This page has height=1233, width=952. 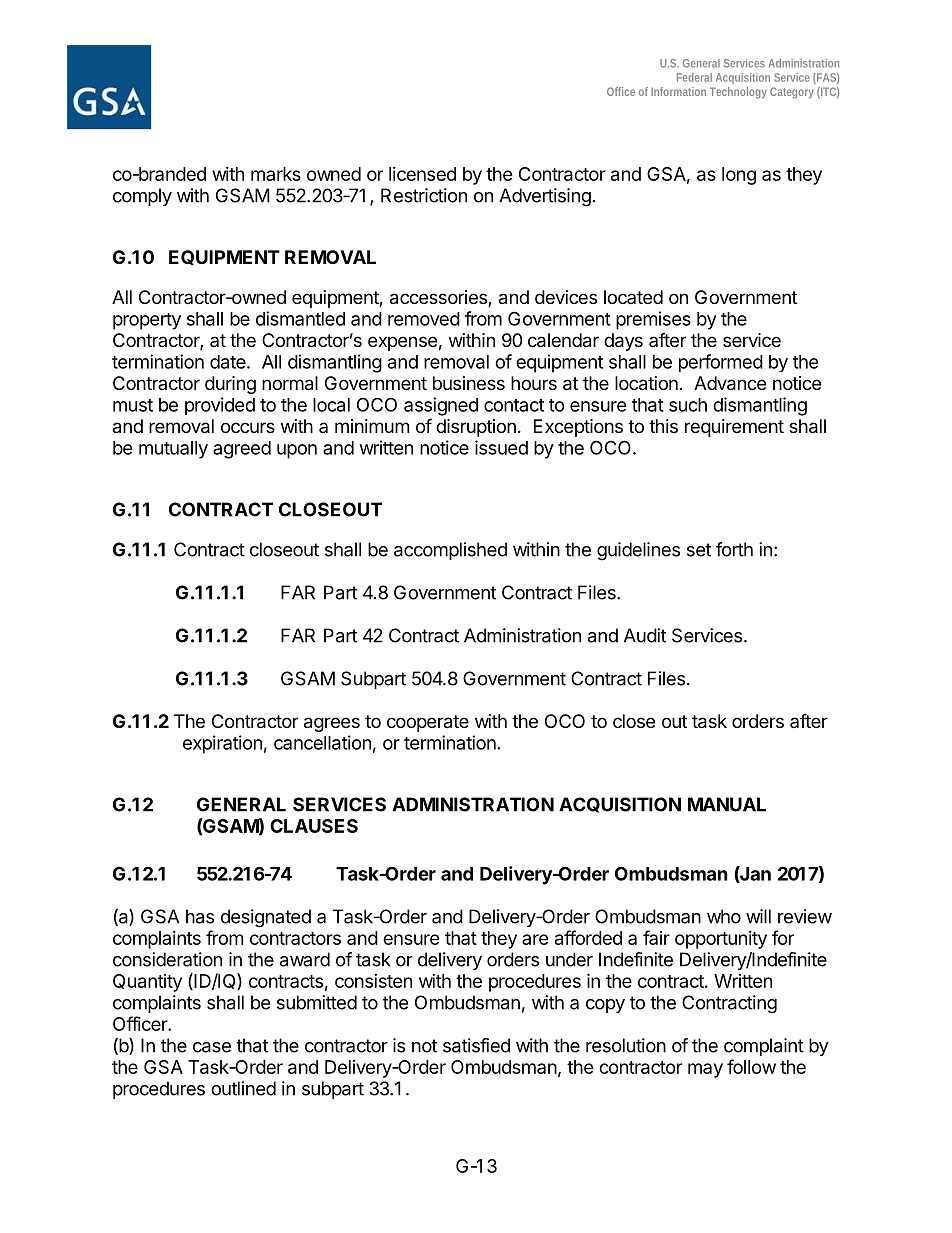 I want to click on case, so click(x=212, y=1047).
